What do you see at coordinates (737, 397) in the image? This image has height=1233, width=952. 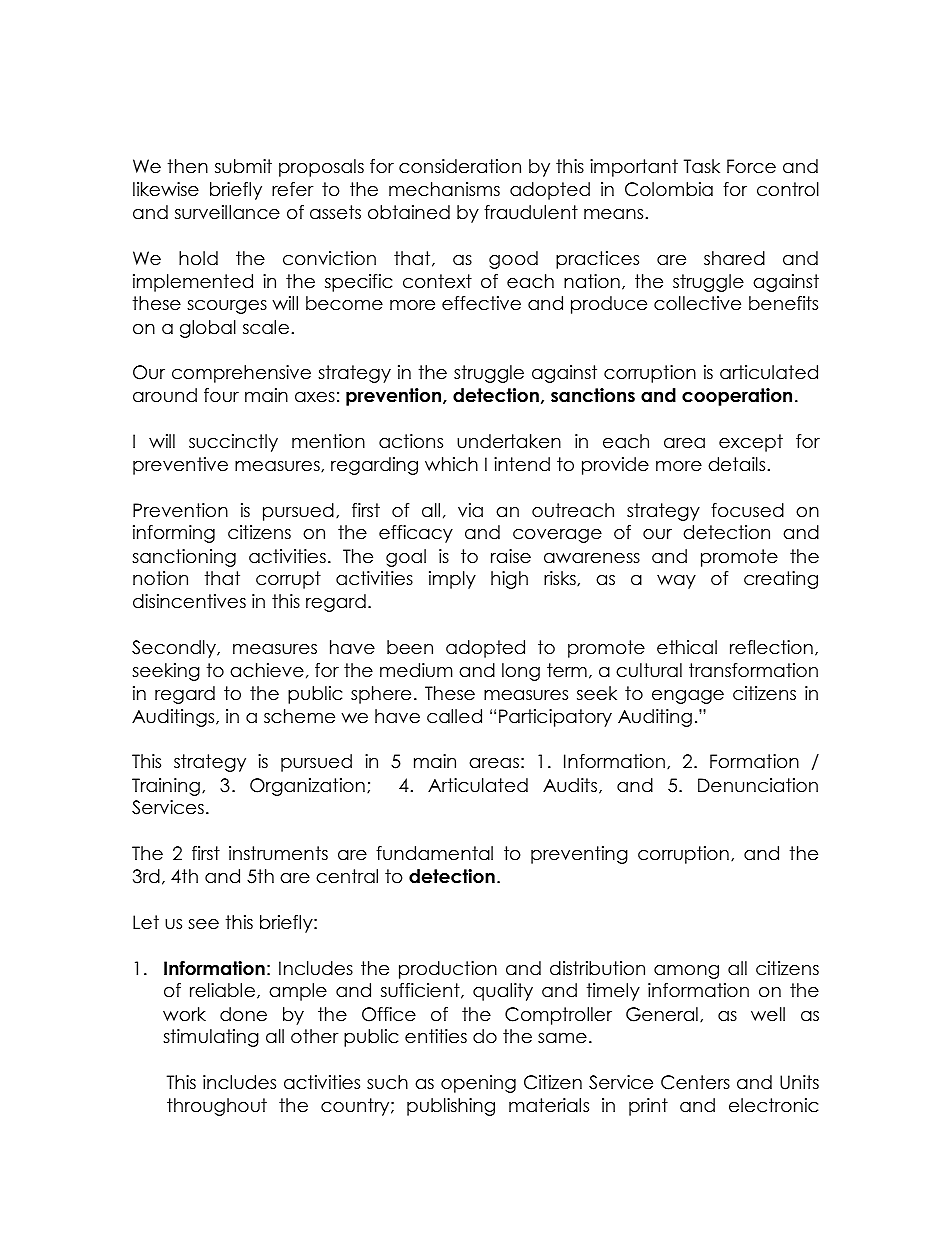 I see `cooperation` at bounding box center [737, 397].
